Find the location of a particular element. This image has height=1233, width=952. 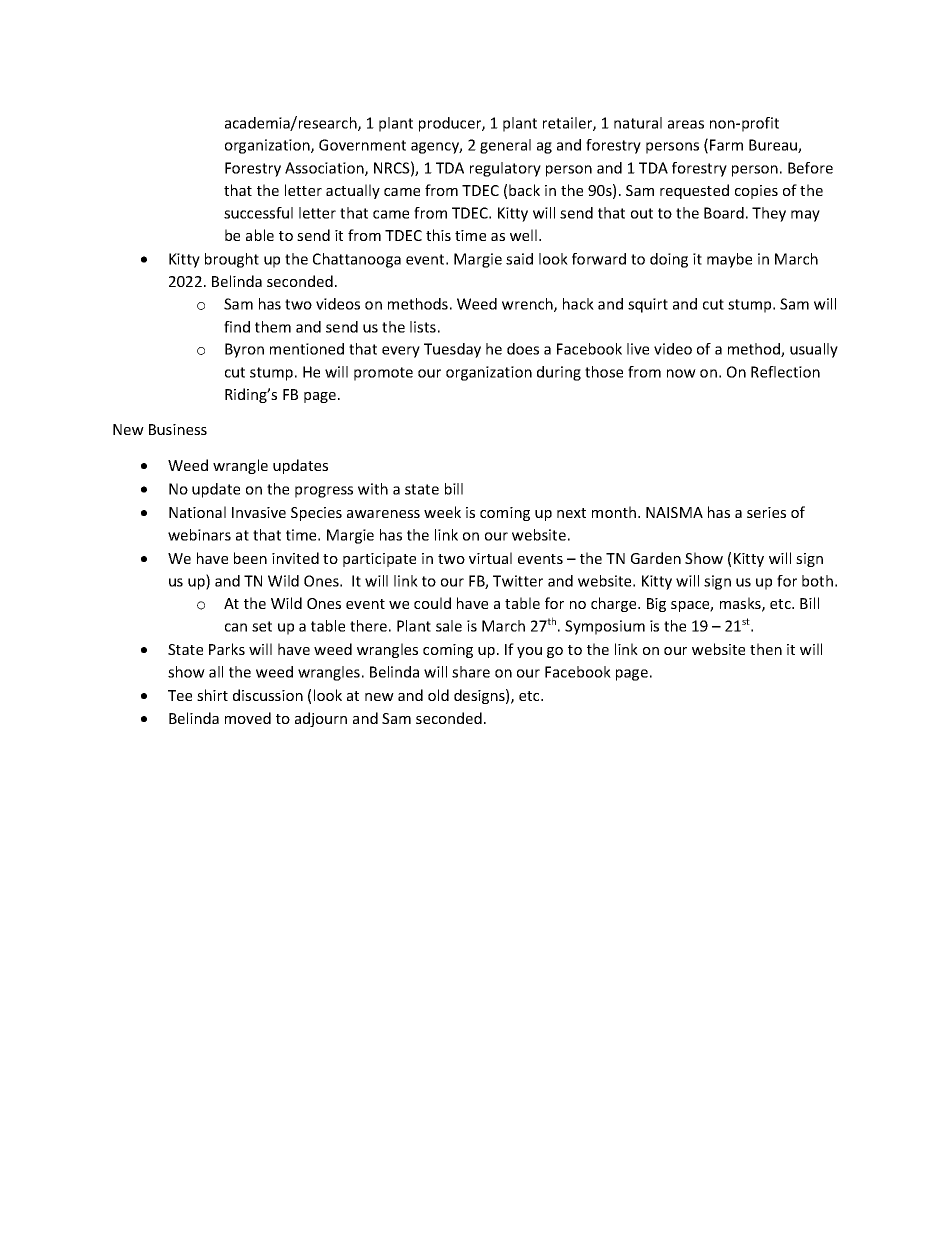

general is located at coordinates (505, 146).
